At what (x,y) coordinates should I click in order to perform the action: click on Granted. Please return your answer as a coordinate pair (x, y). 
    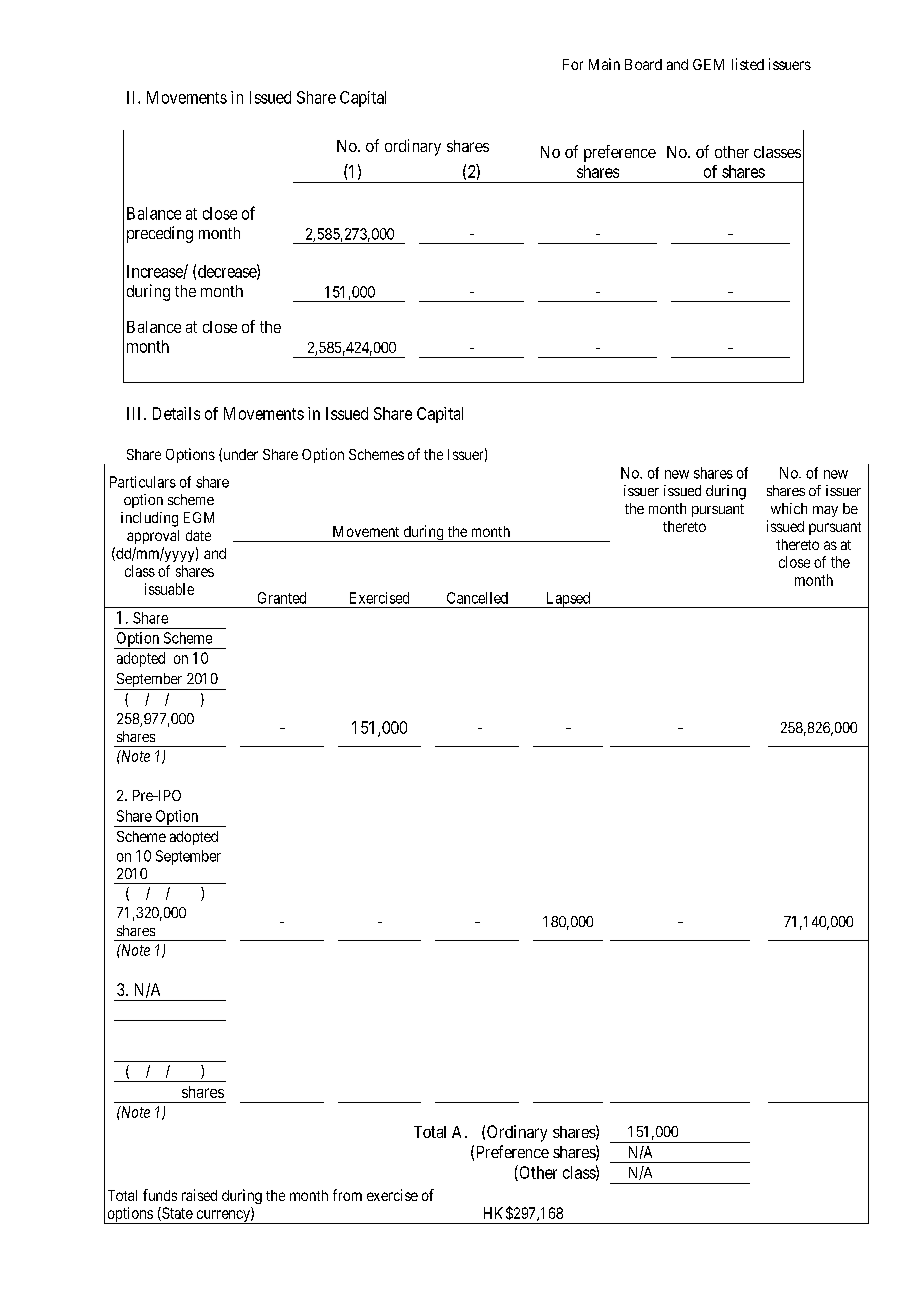
    Looking at the image, I should click on (282, 598).
